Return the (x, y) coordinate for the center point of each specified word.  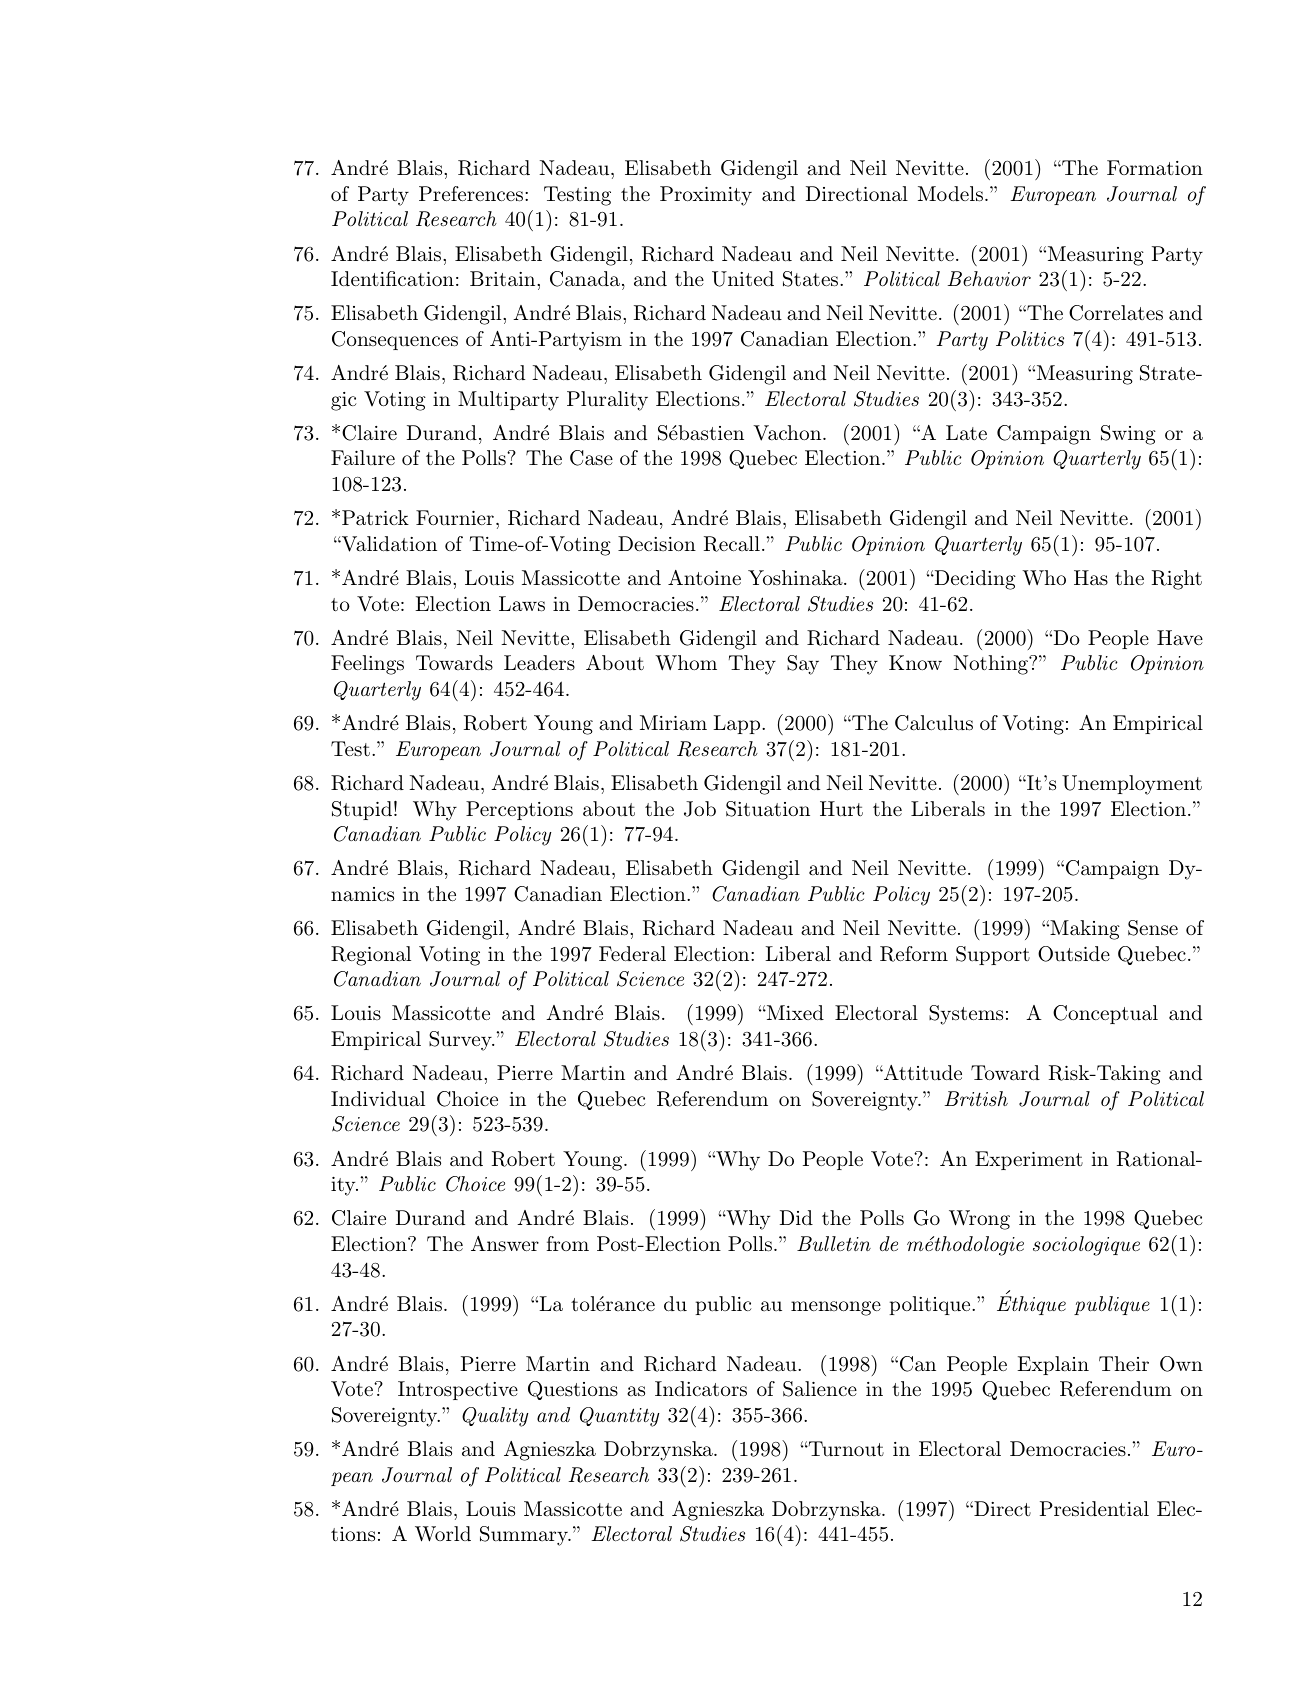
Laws (522, 604)
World (443, 1534)
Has (1091, 578)
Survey (461, 1041)
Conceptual (1105, 1014)
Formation (1155, 168)
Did (796, 1217)
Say (803, 665)
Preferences (471, 194)
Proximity (706, 196)
